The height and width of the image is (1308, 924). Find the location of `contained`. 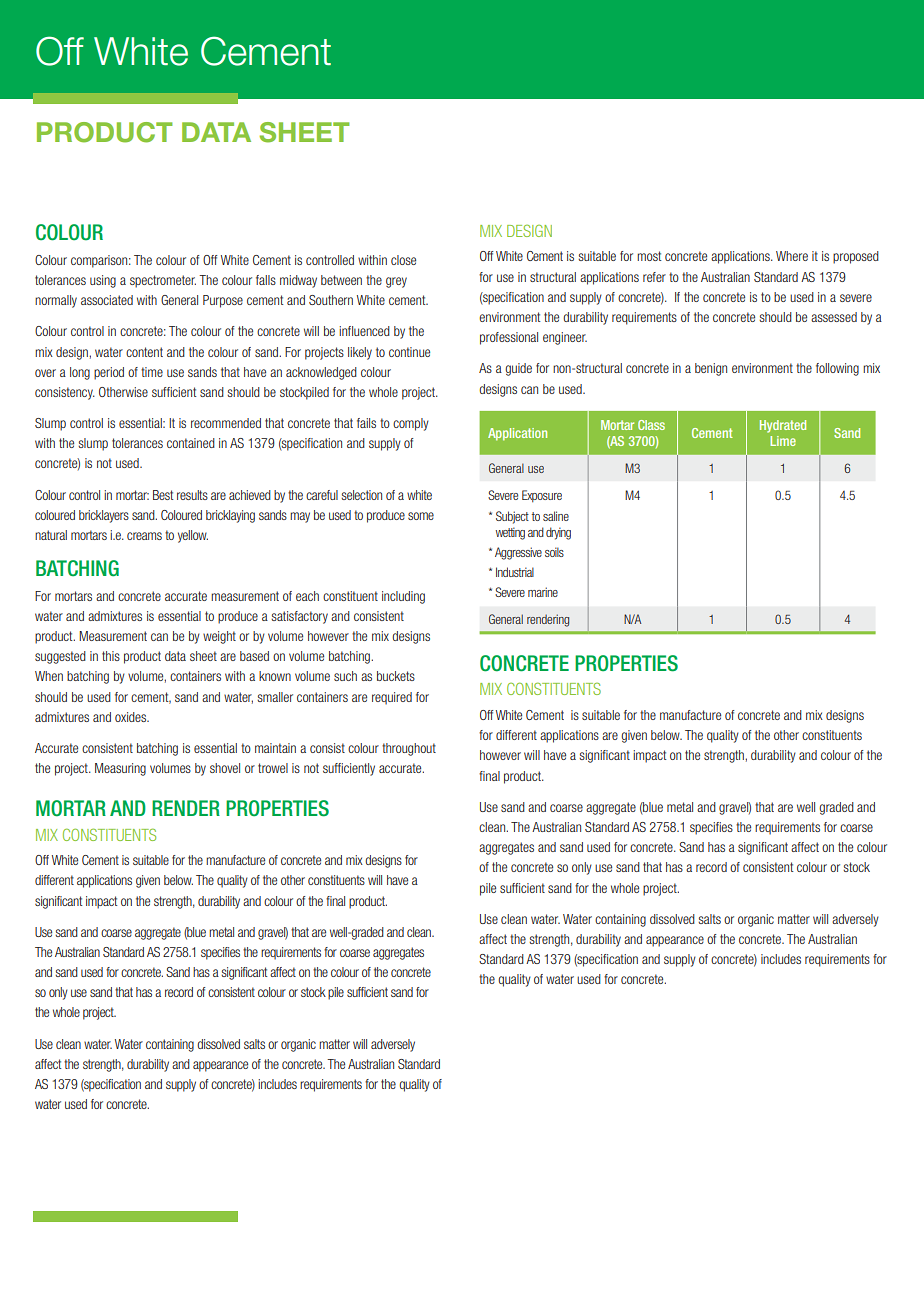

contained is located at coordinates (191, 443).
